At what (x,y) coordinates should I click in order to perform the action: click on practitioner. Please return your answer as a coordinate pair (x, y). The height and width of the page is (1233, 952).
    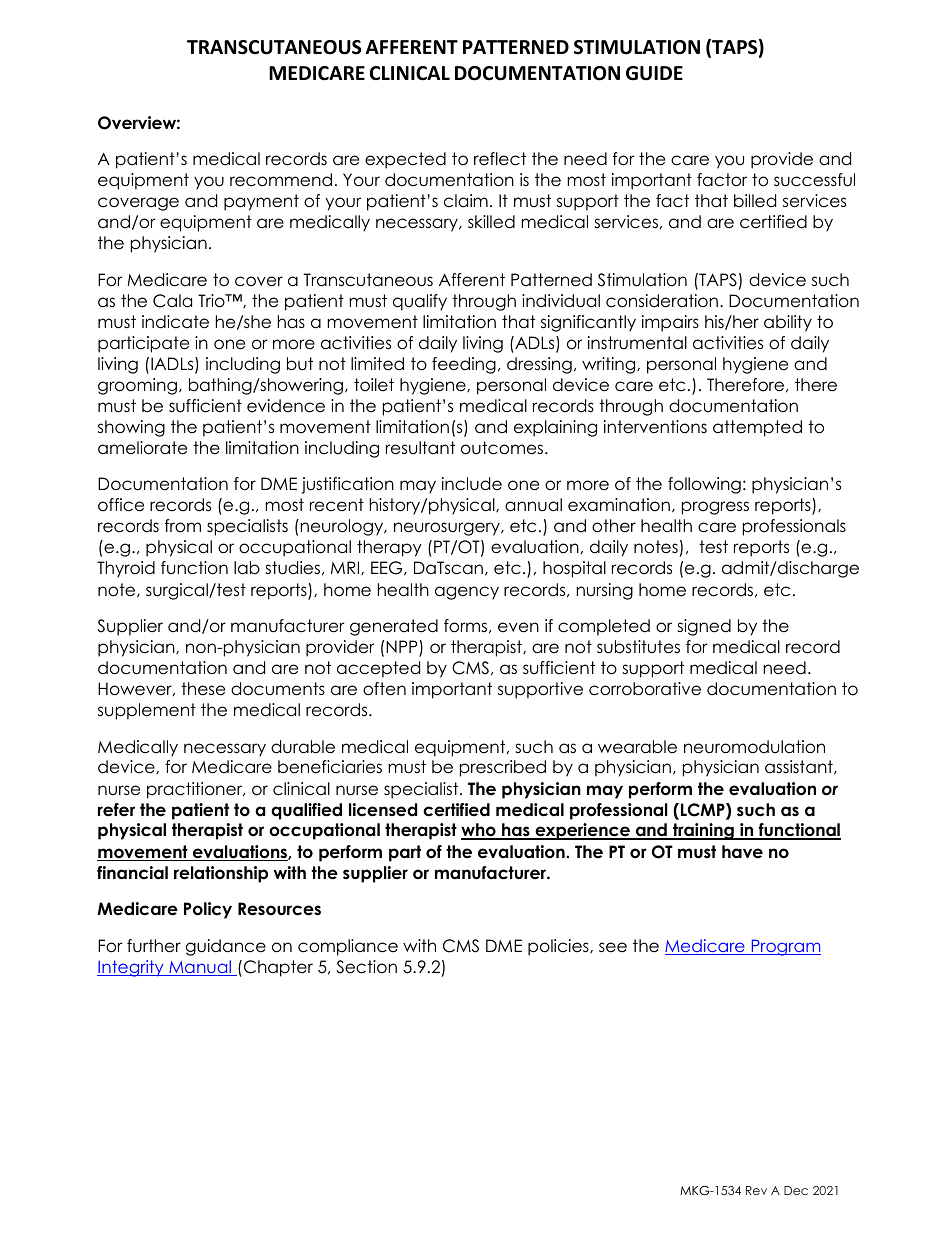
    Looking at the image, I should click on (196, 790).
